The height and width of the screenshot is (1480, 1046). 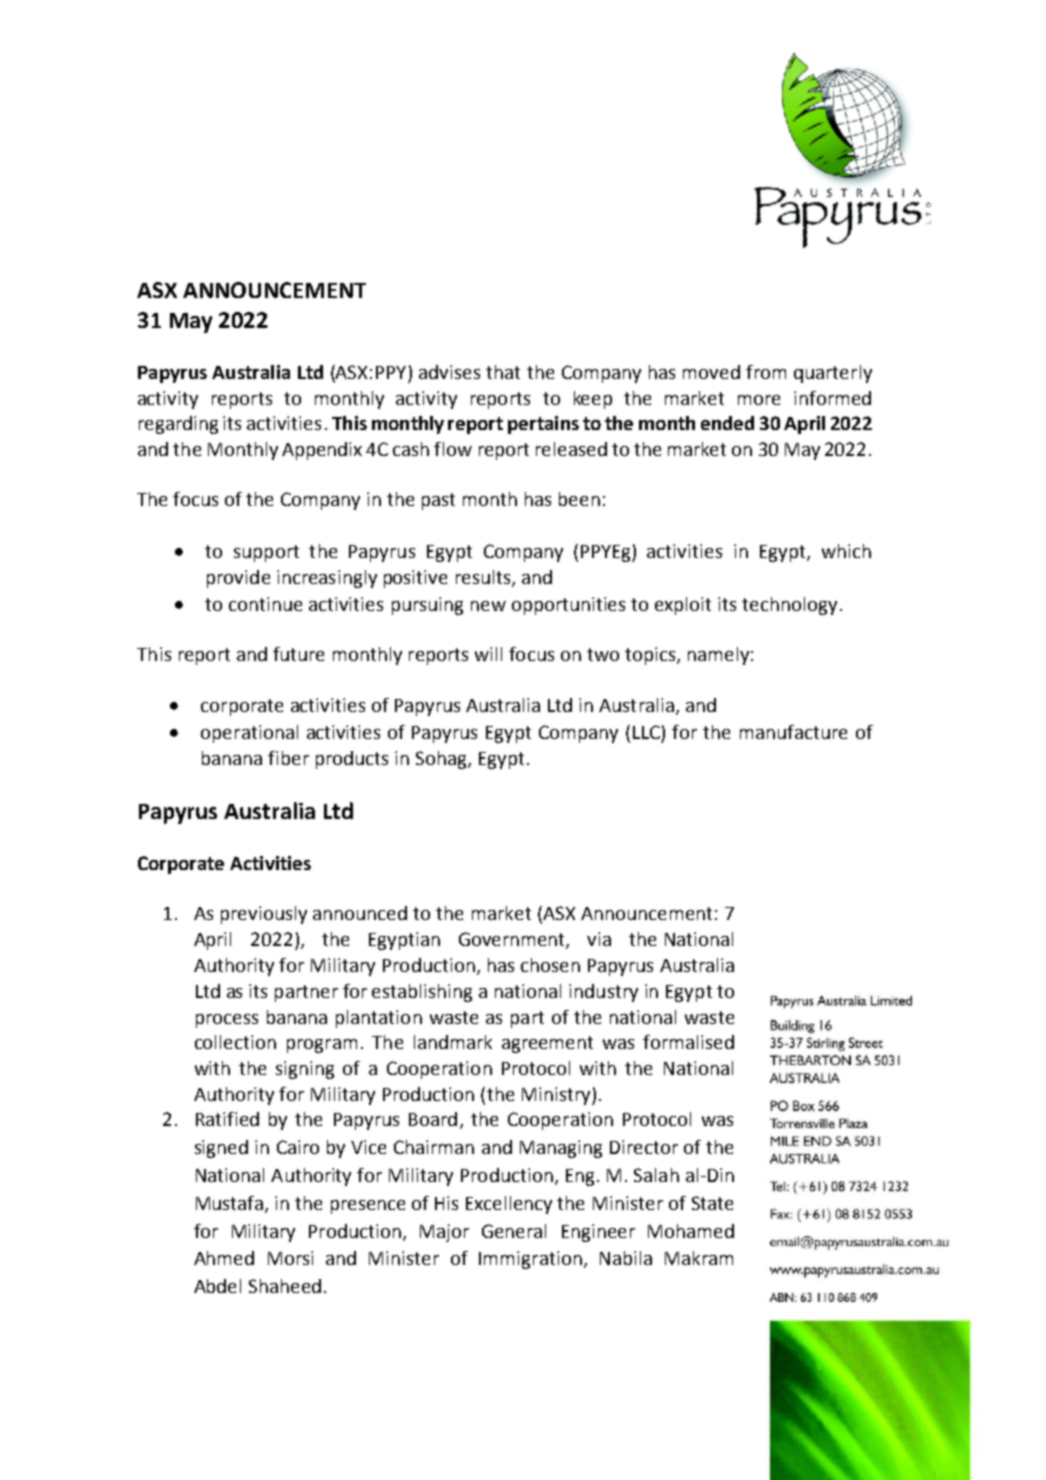 What do you see at coordinates (789, 606) in the screenshot?
I see `technology` at bounding box center [789, 606].
